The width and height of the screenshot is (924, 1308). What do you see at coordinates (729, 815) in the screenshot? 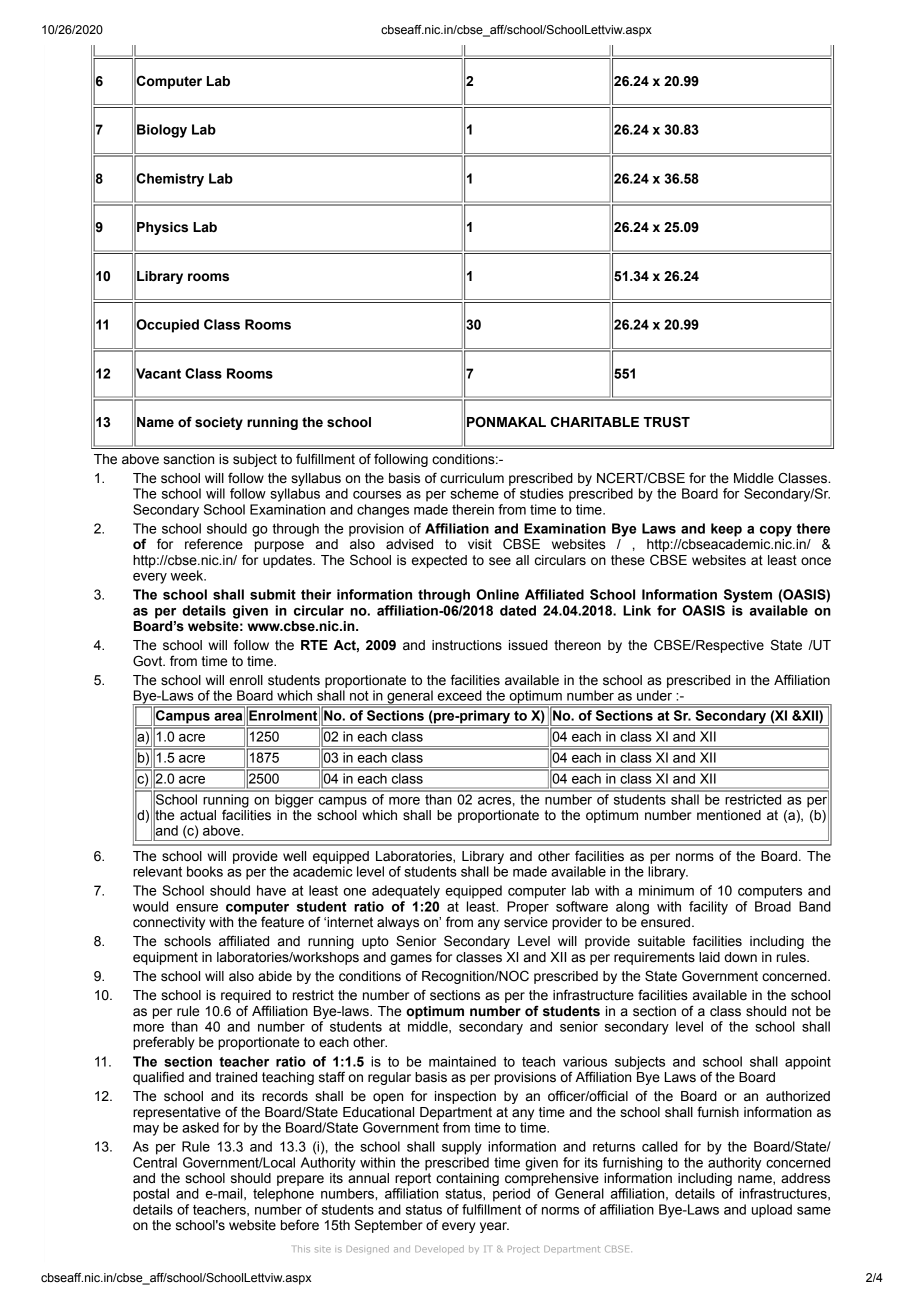
I see `mentioned` at bounding box center [729, 815].
